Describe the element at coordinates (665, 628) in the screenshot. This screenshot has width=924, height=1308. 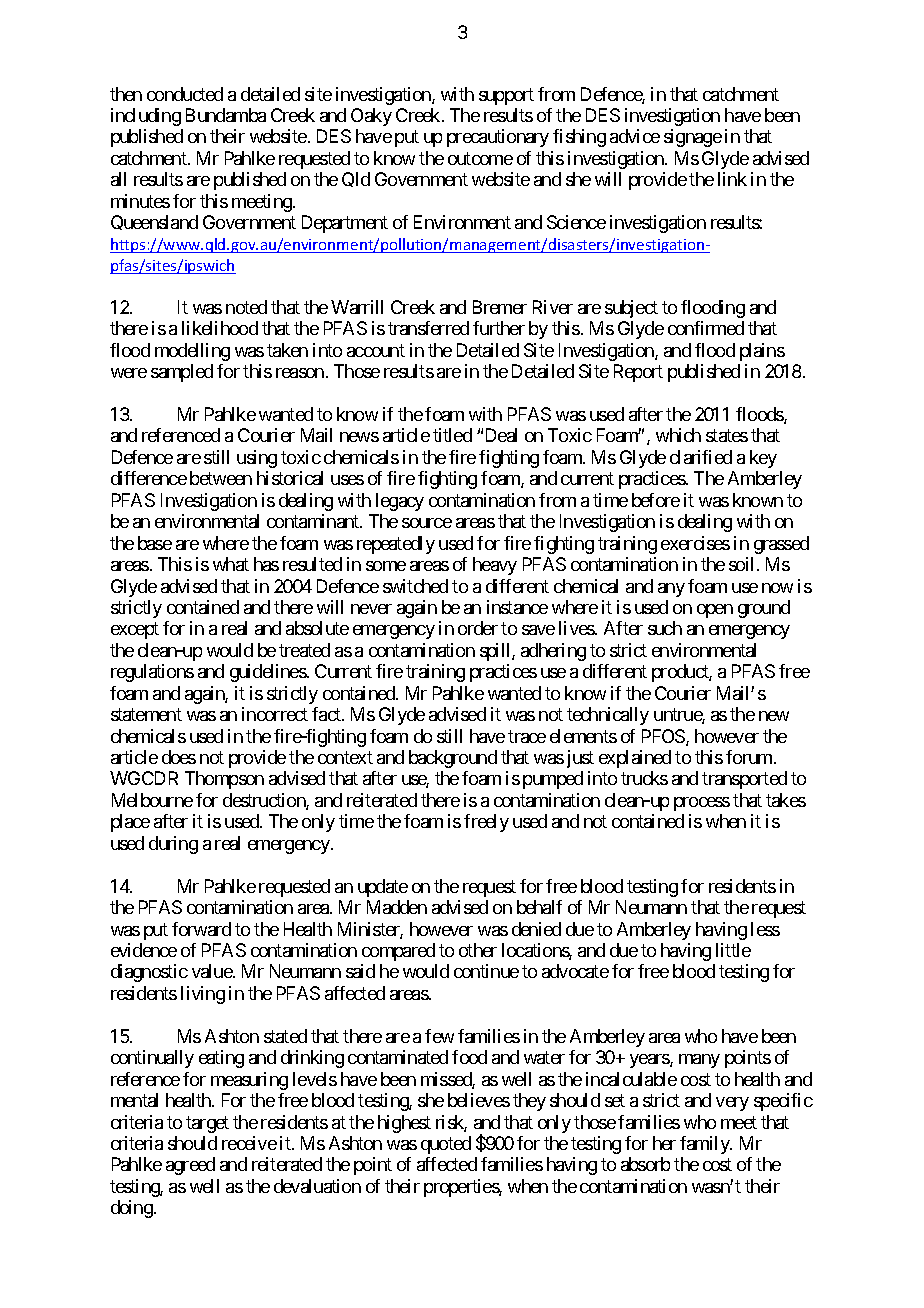
I see `such` at that location.
